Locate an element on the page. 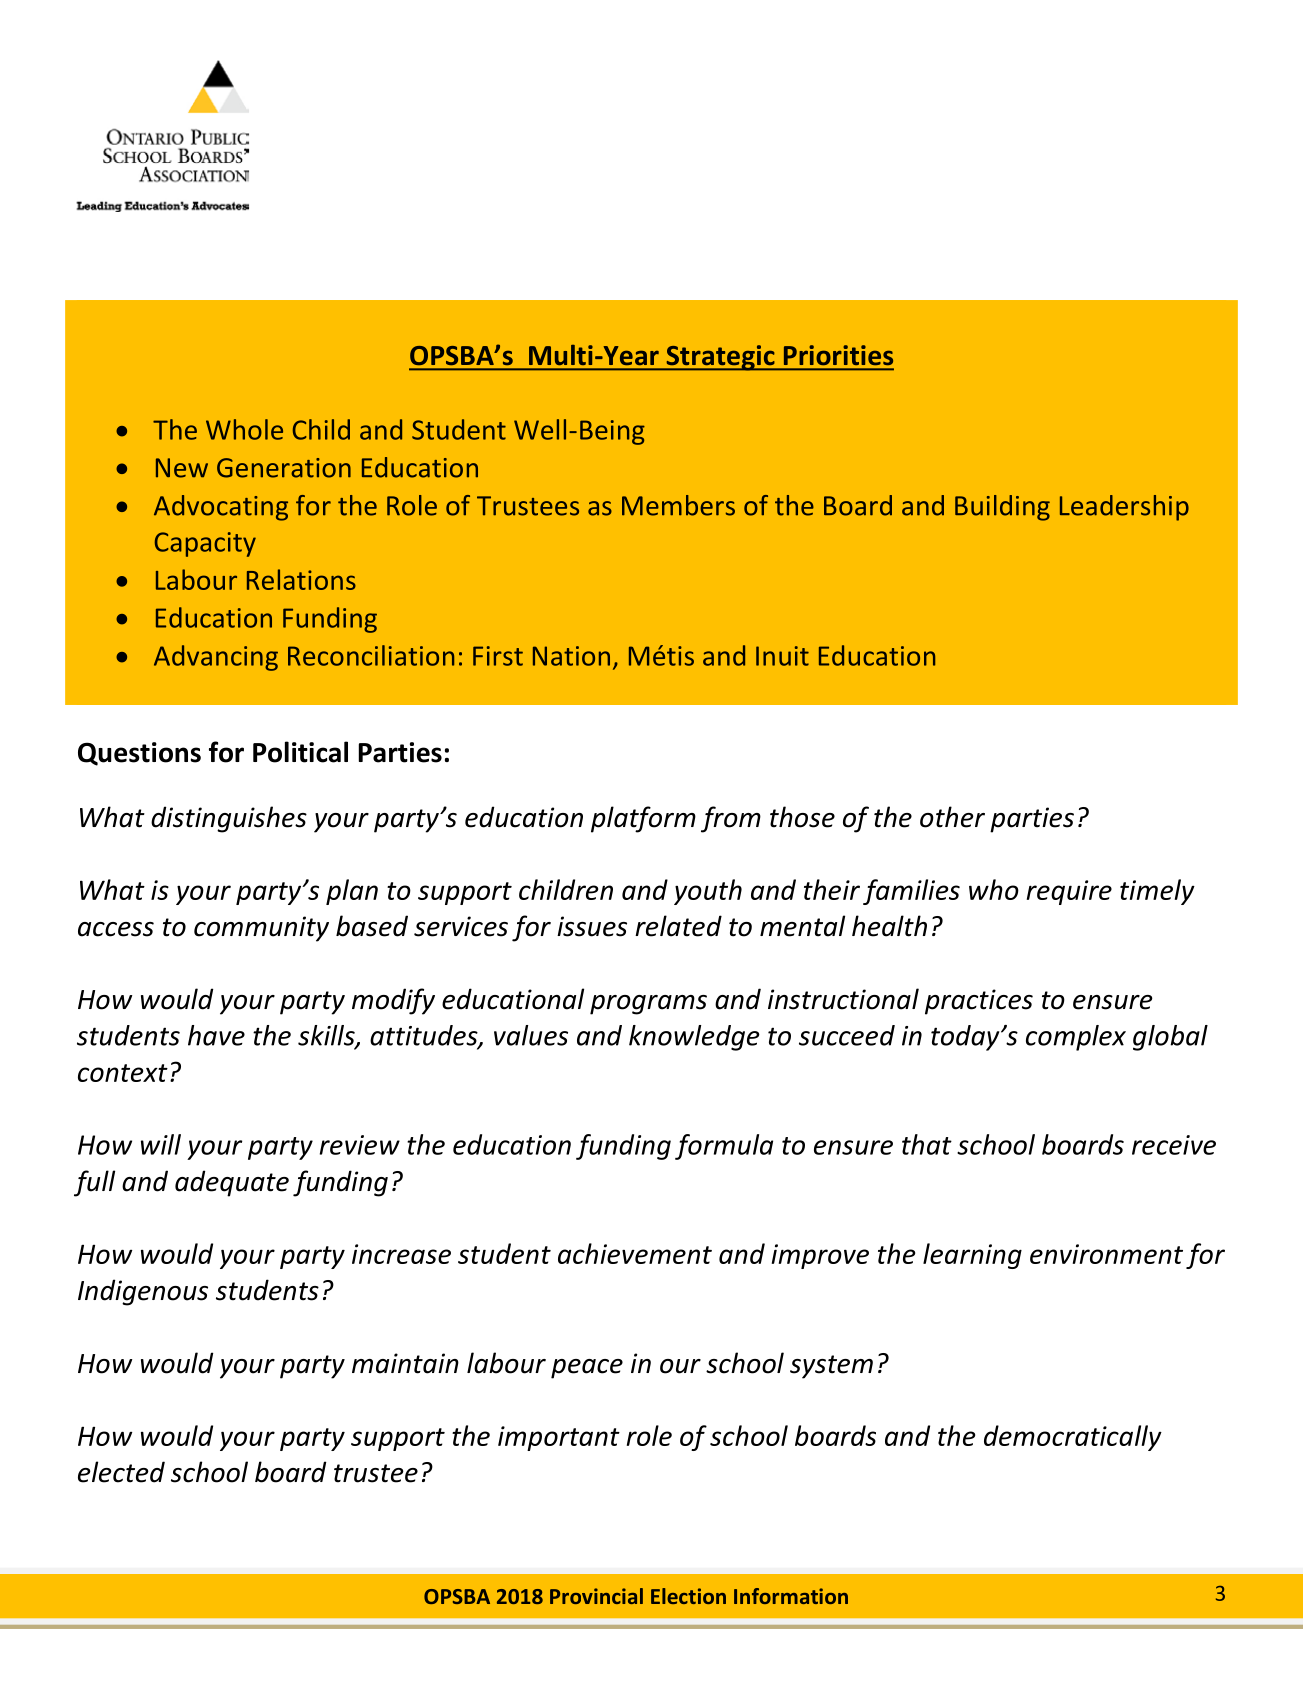 This image has height=1687, width=1303. elected is located at coordinates (121, 1472).
